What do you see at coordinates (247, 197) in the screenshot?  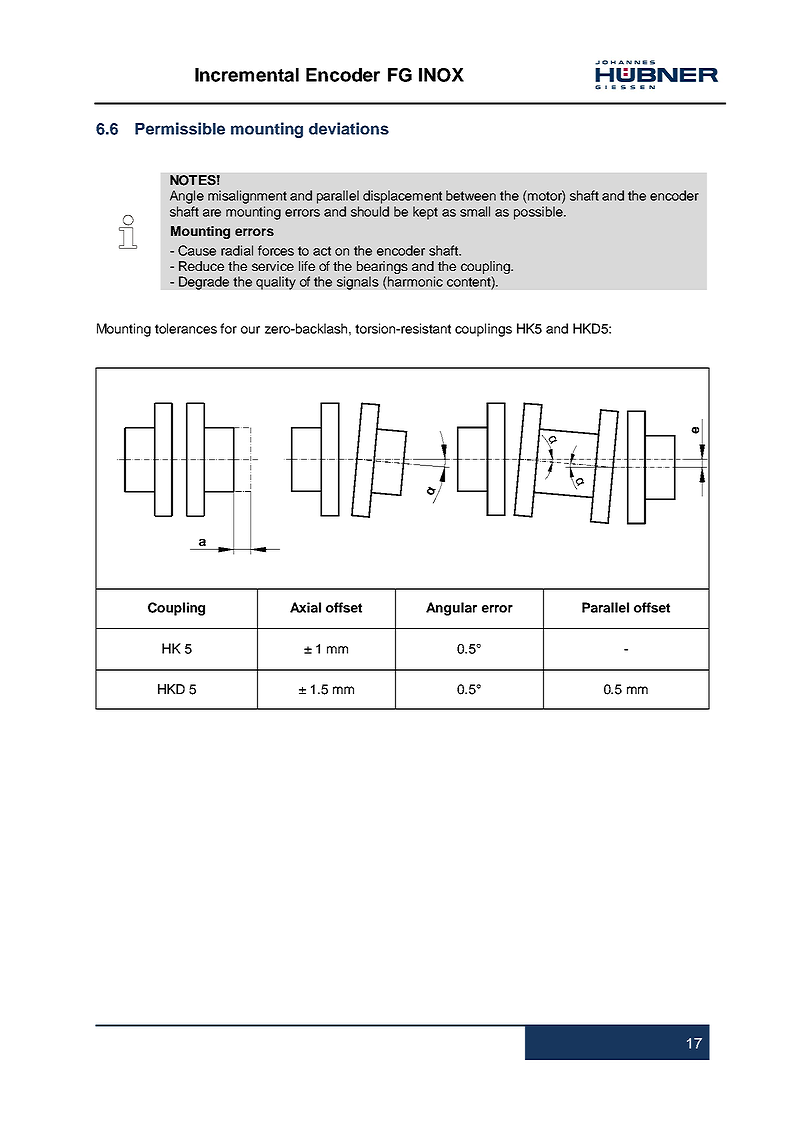 I see `misalignment` at bounding box center [247, 197].
